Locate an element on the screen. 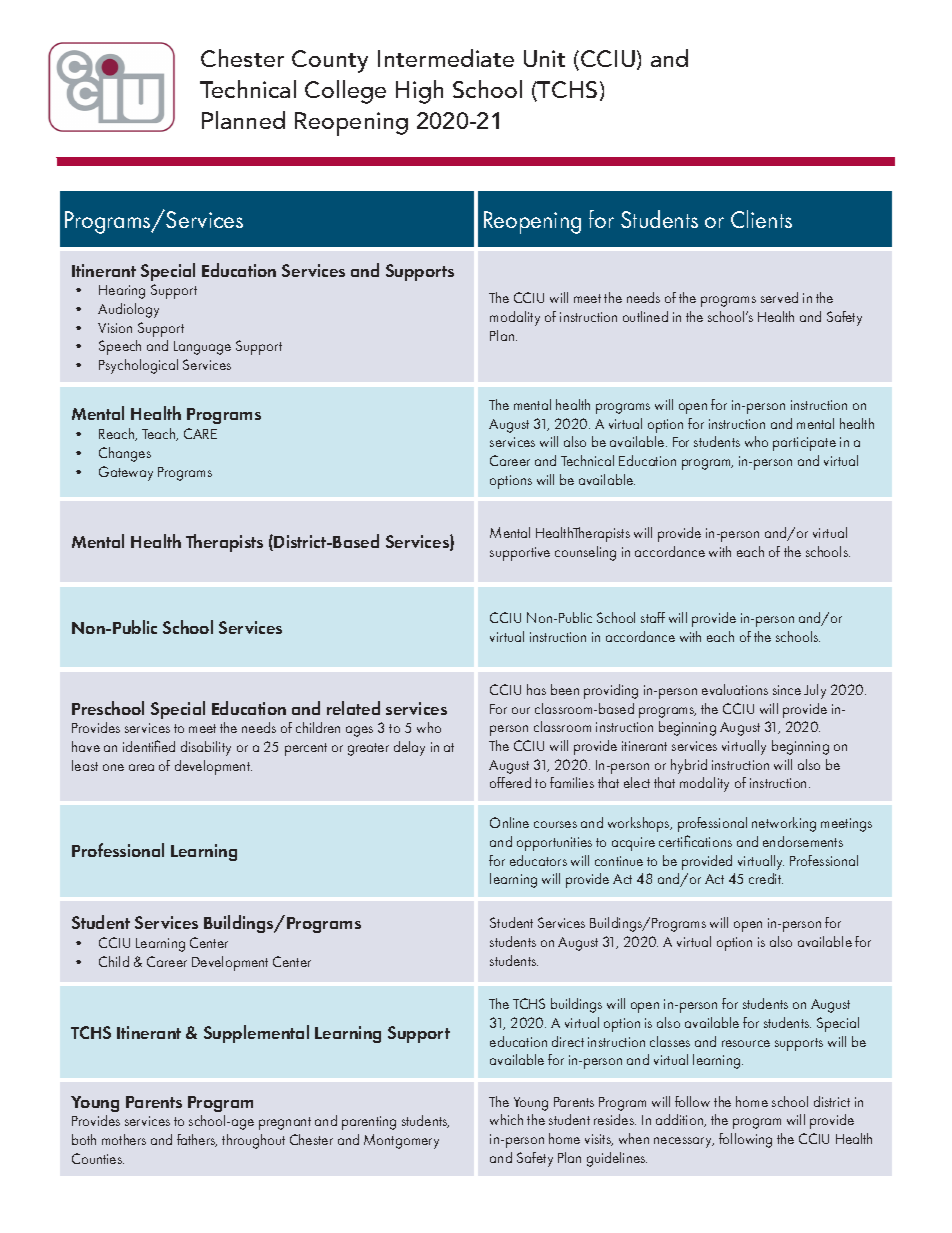 This screenshot has width=952, height=1233. educators is located at coordinates (538, 860).
